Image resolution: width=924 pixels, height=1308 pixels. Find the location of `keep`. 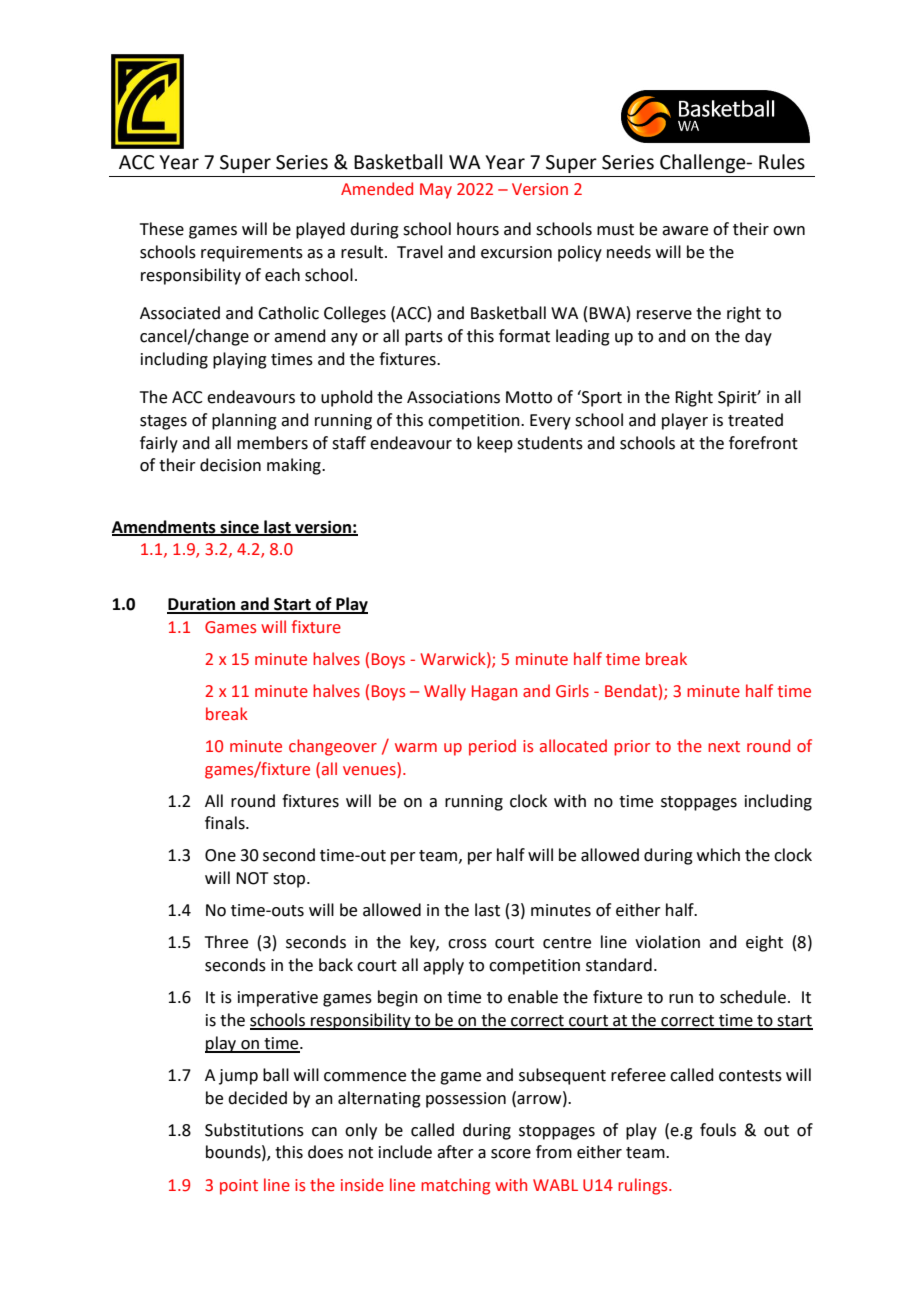

keep is located at coordinates (495, 444).
